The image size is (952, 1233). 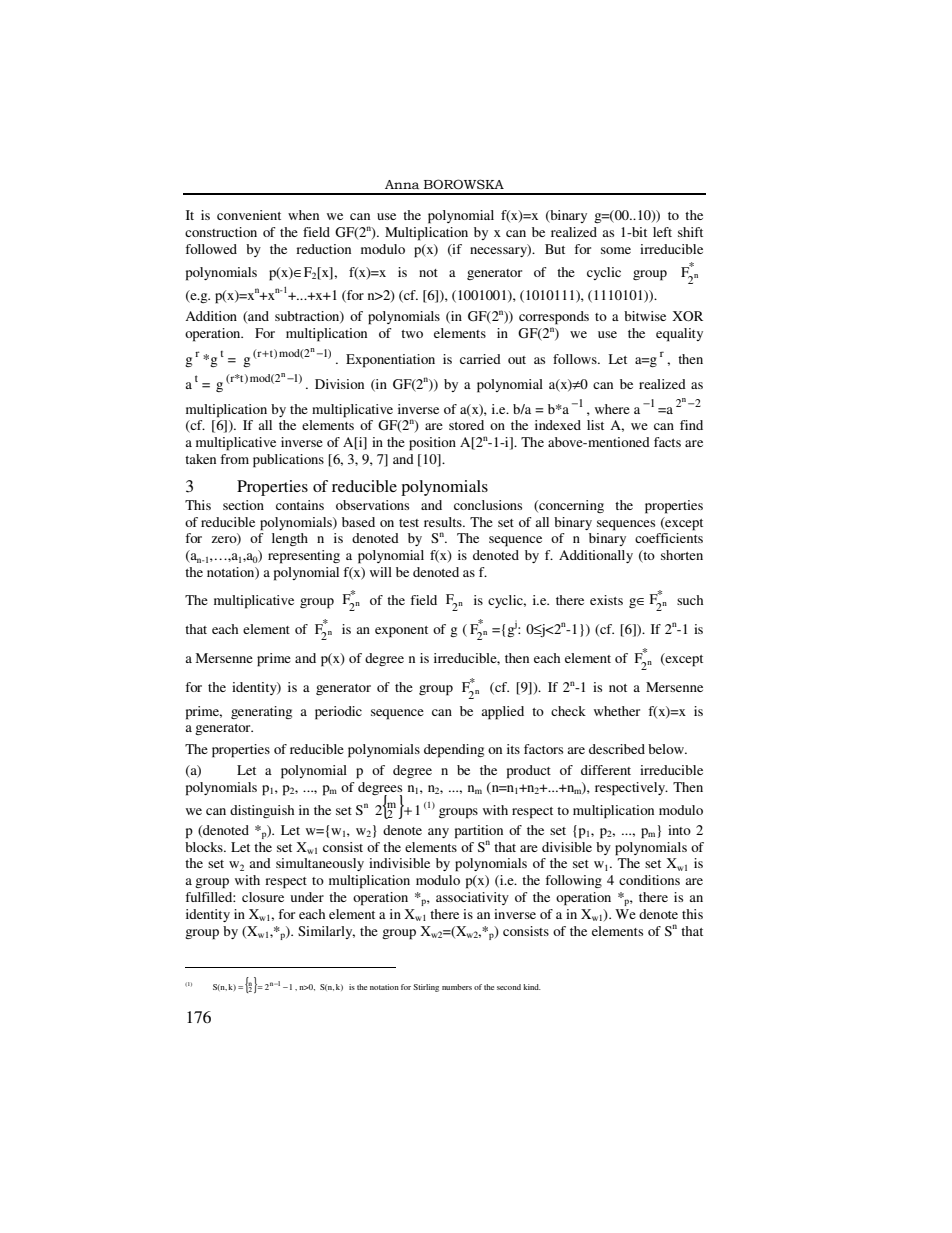 What do you see at coordinates (402, 185) in the document?
I see `Anna` at bounding box center [402, 185].
